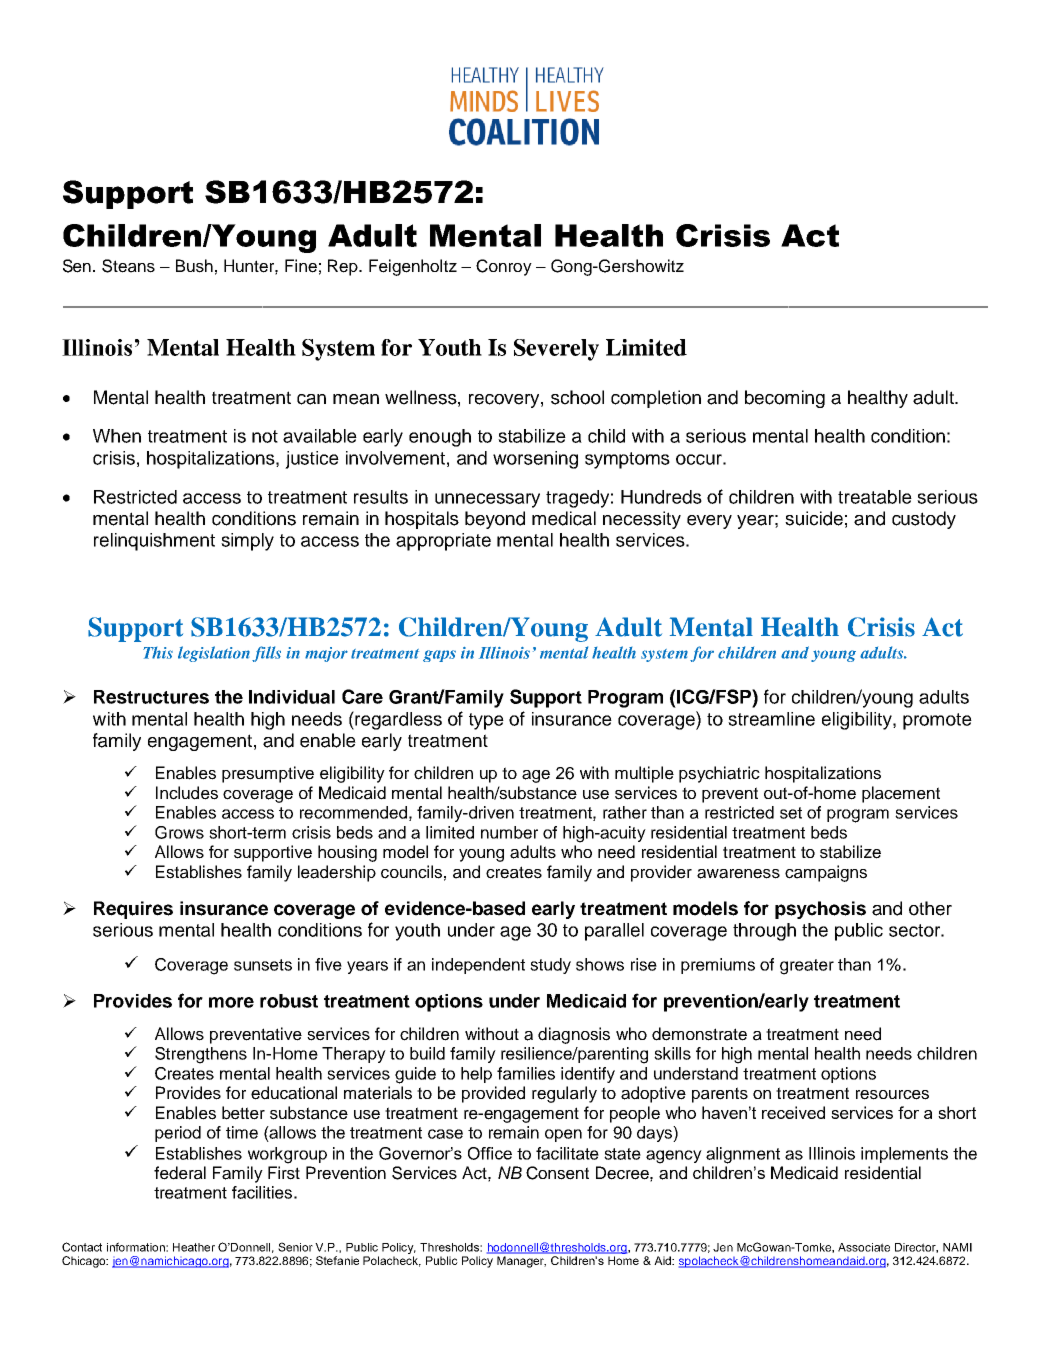  What do you see at coordinates (504, 267) in the screenshot?
I see `Conroy` at bounding box center [504, 267].
